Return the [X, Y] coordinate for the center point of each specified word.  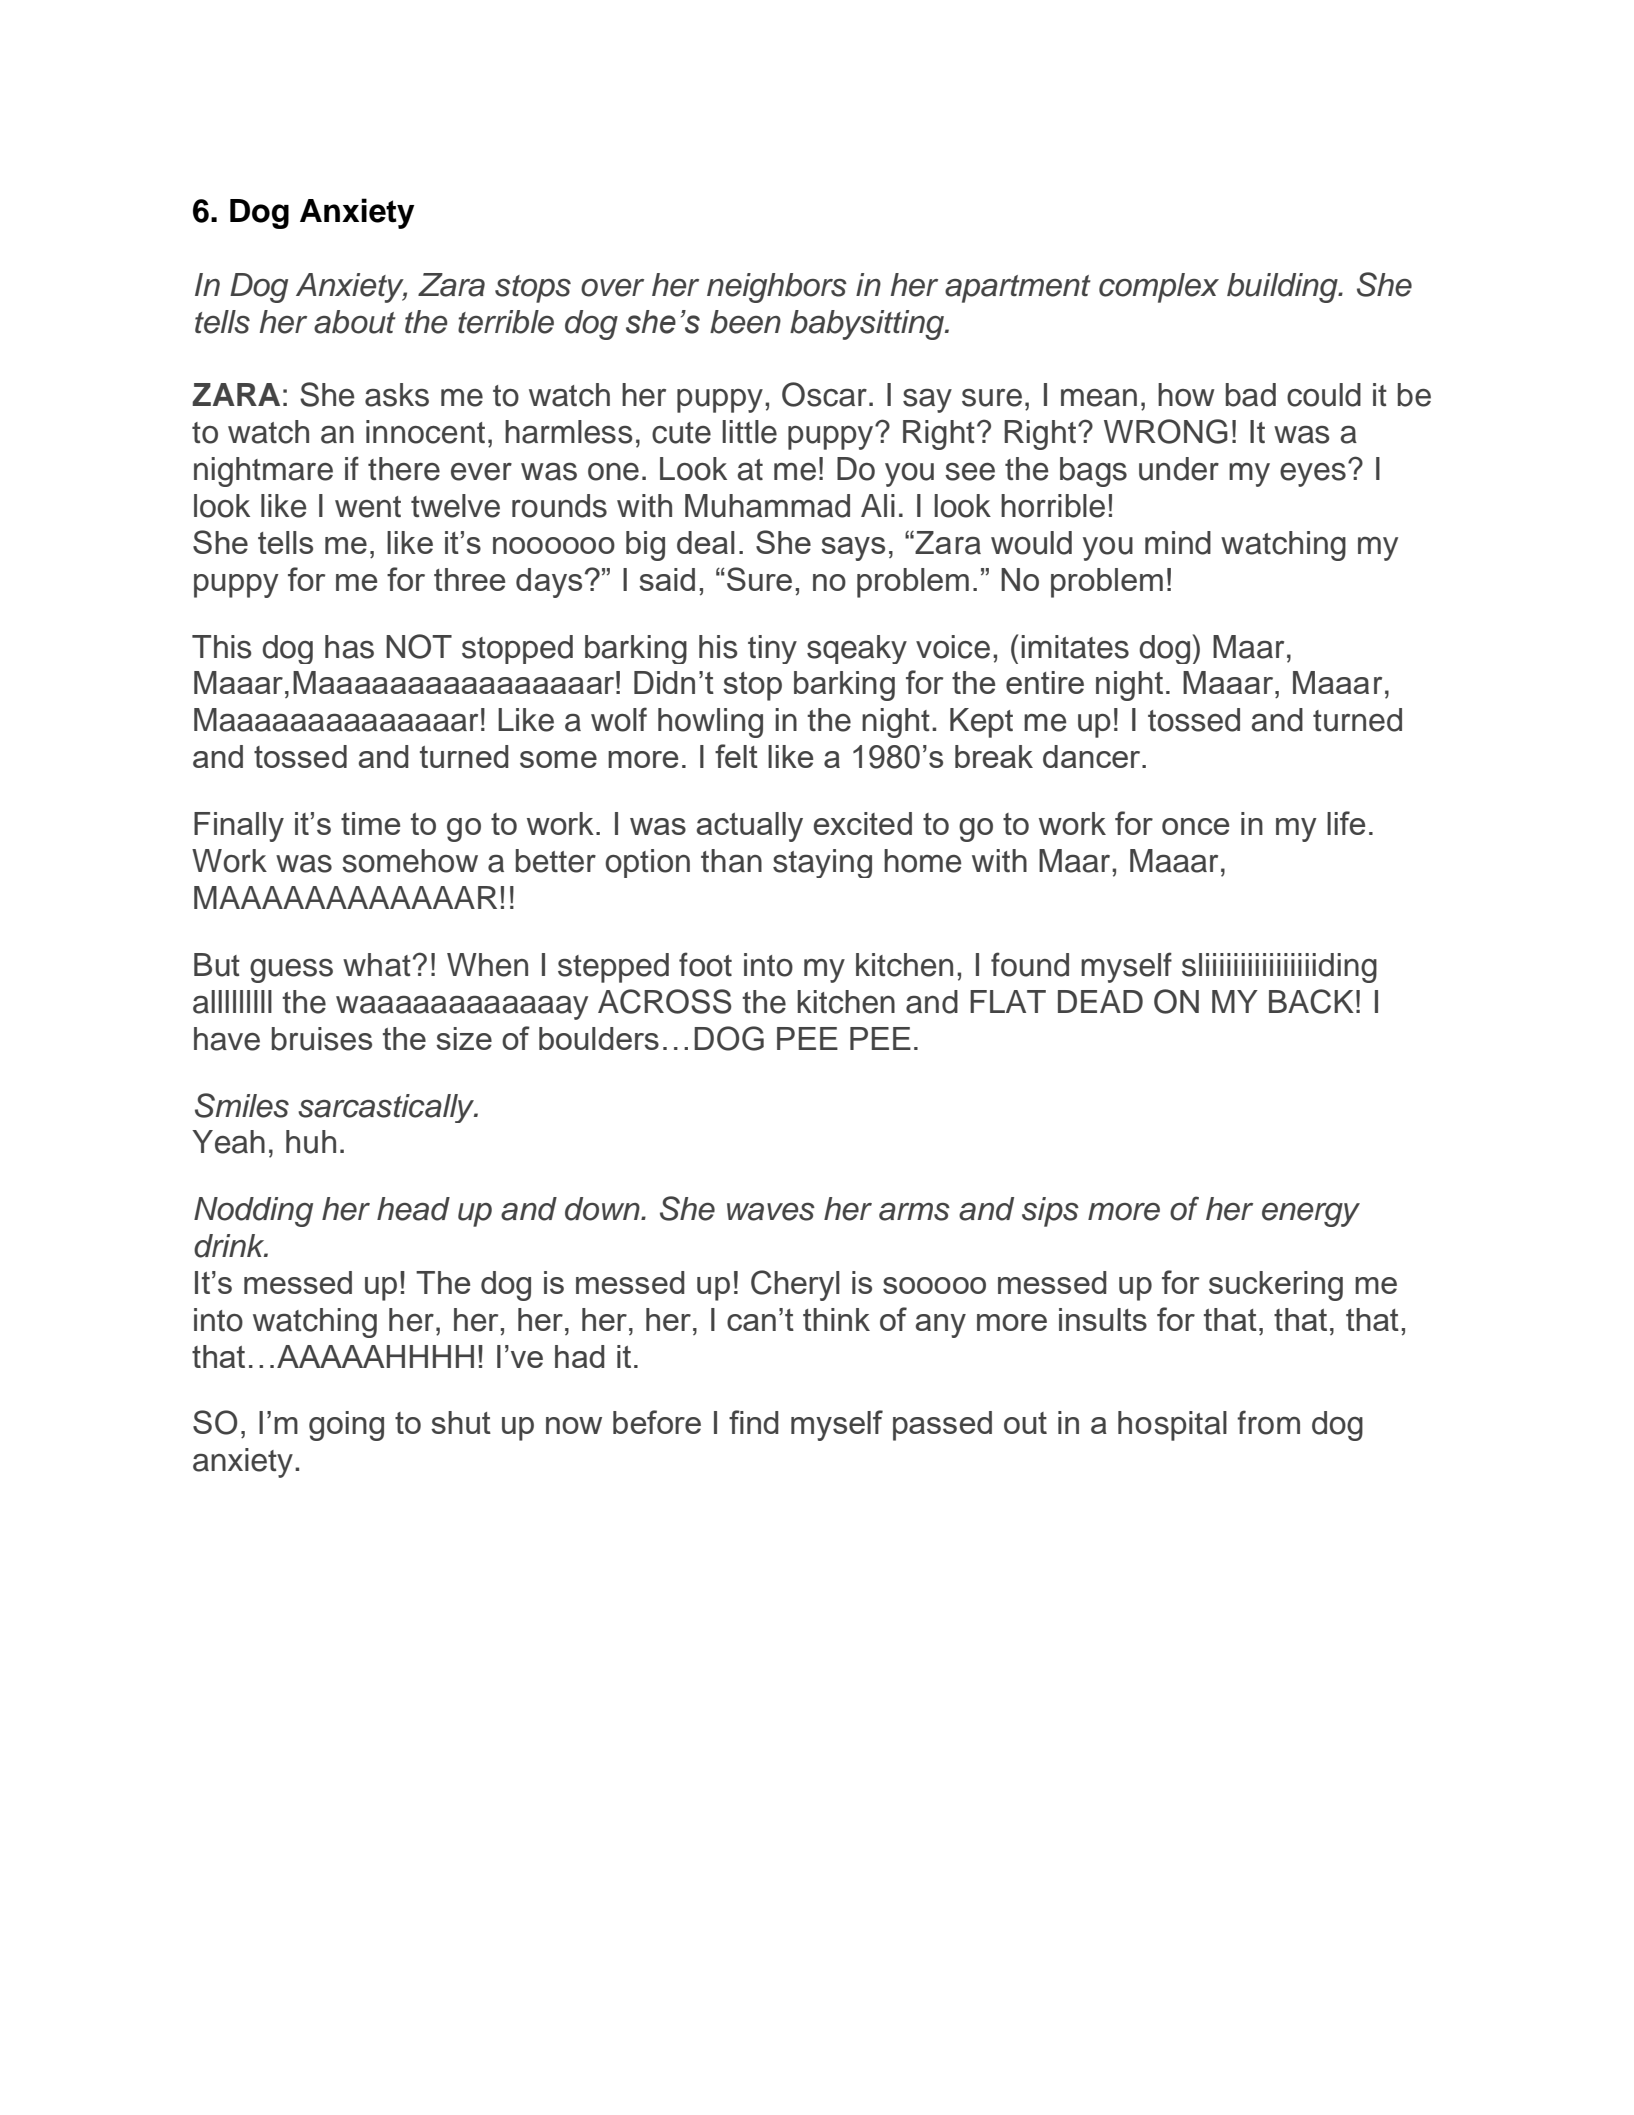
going [346, 1426]
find [754, 1422]
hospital [1172, 1426]
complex [1159, 288]
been [745, 322]
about [355, 322]
